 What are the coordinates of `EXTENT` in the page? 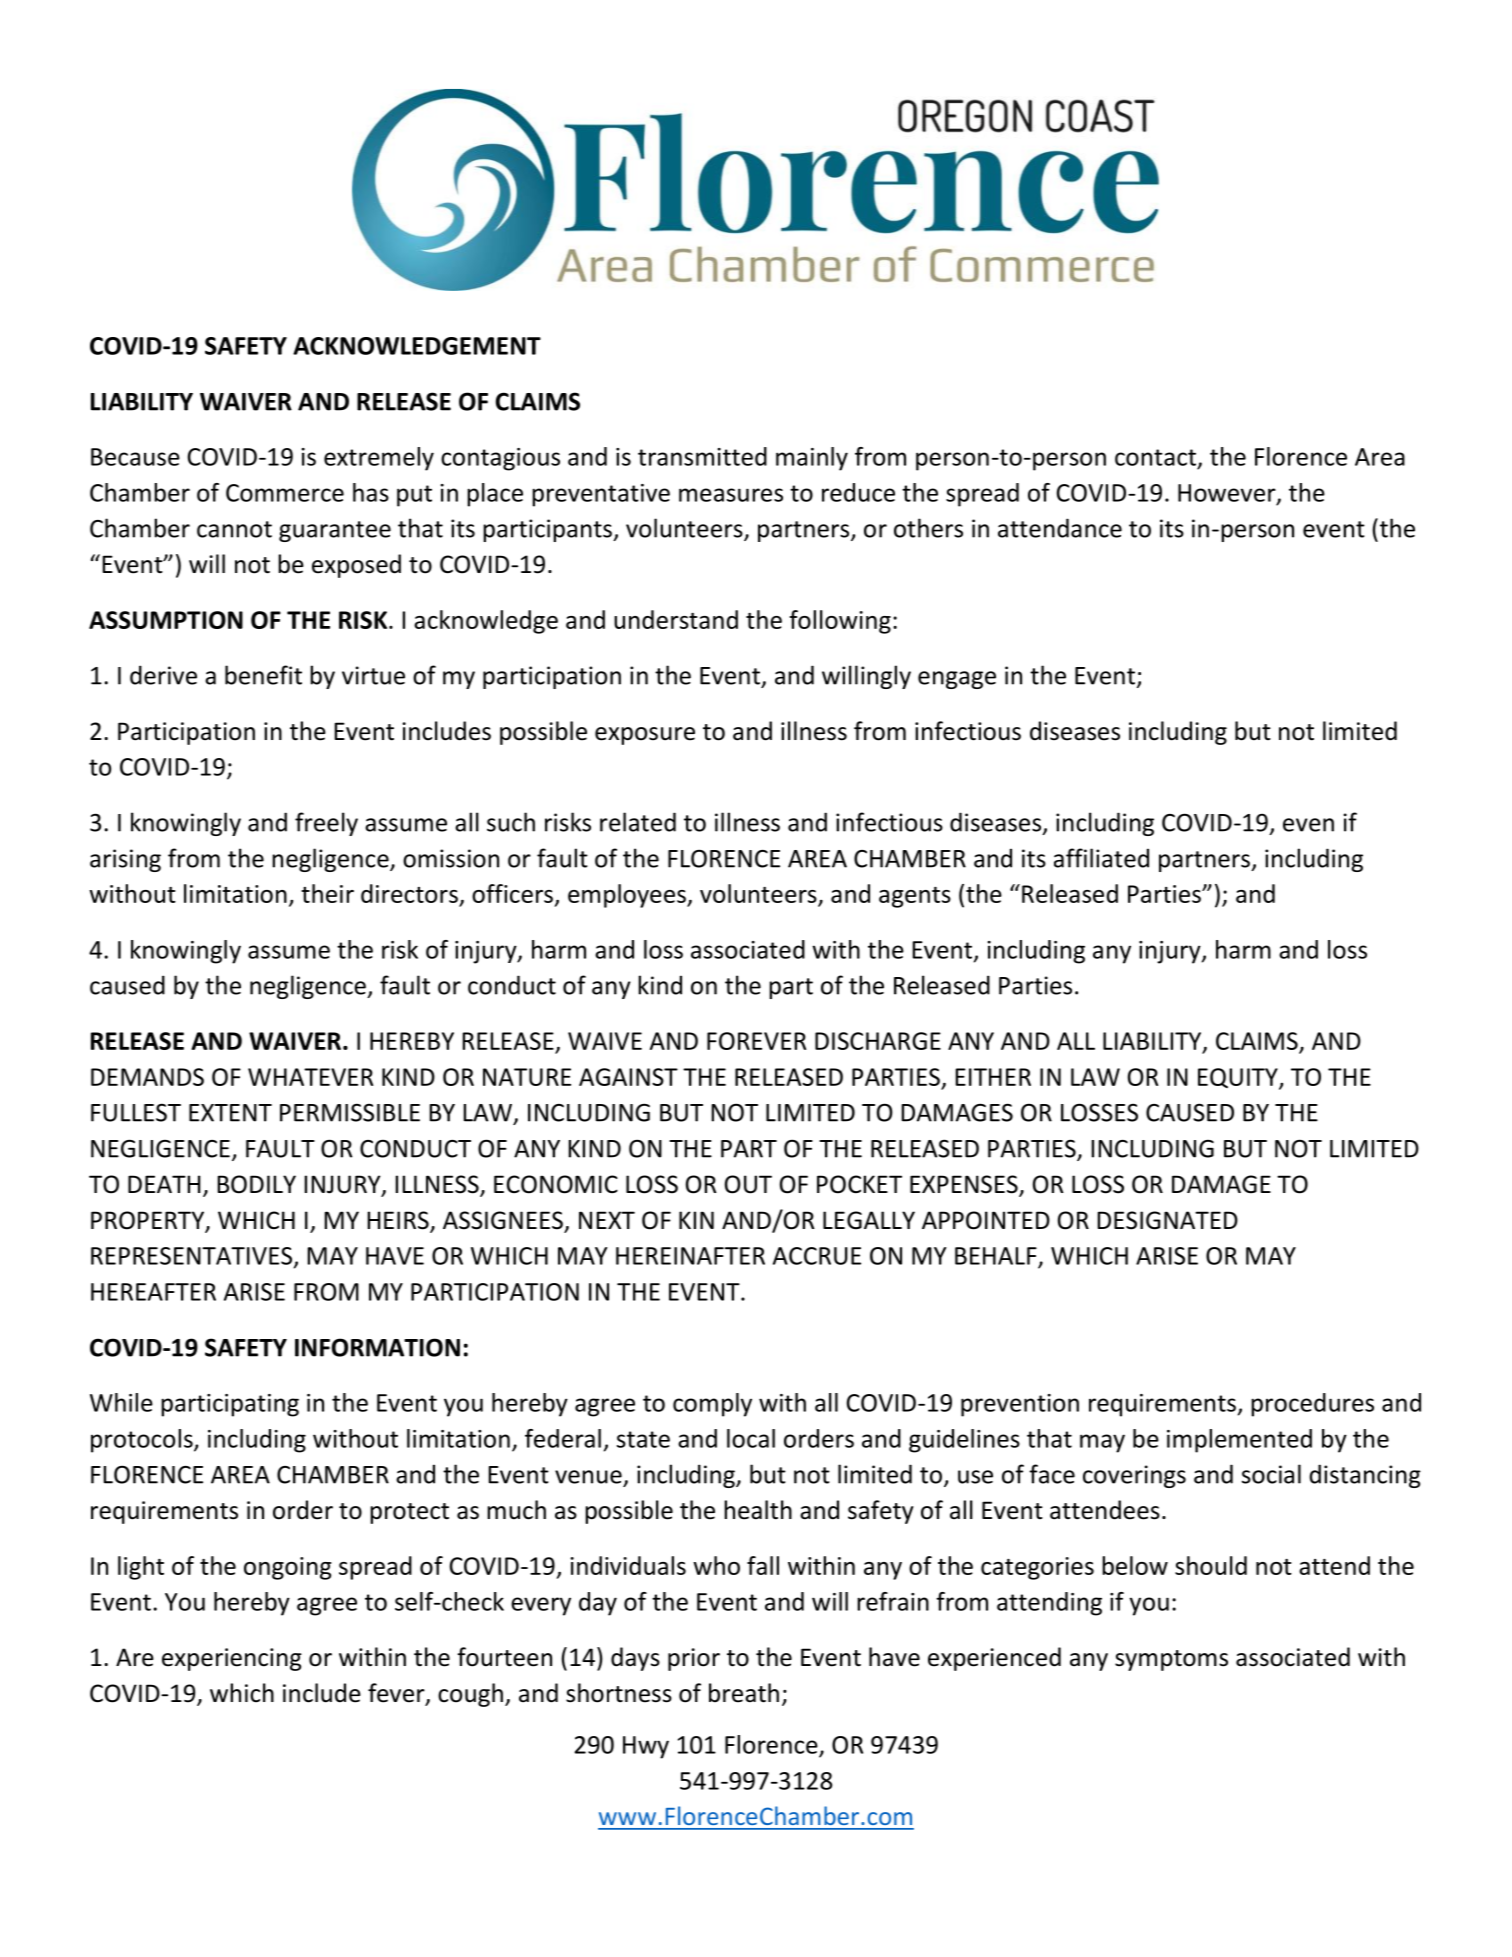 It's located at (230, 1113).
